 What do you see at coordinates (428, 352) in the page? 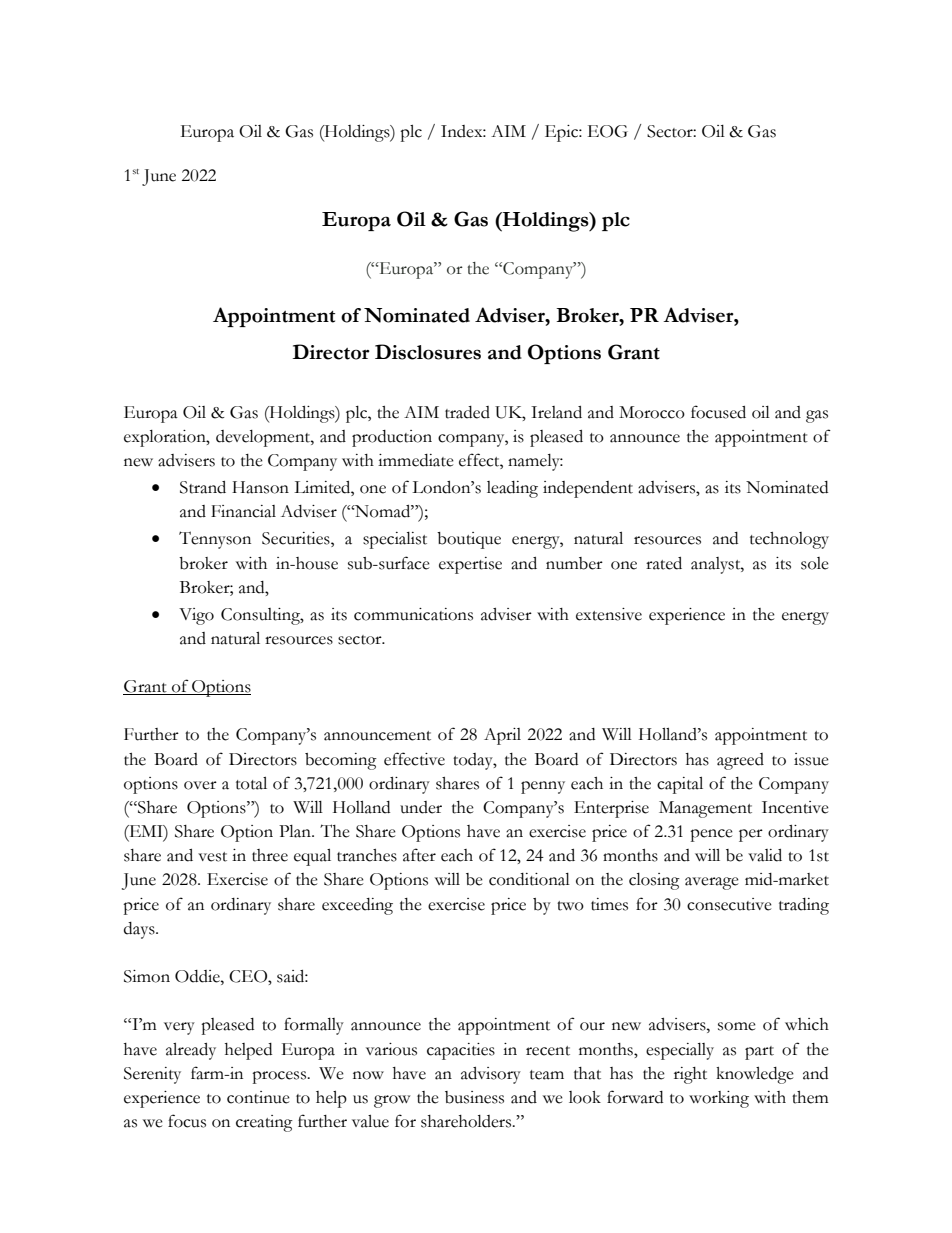
I see `Disclosures` at bounding box center [428, 352].
